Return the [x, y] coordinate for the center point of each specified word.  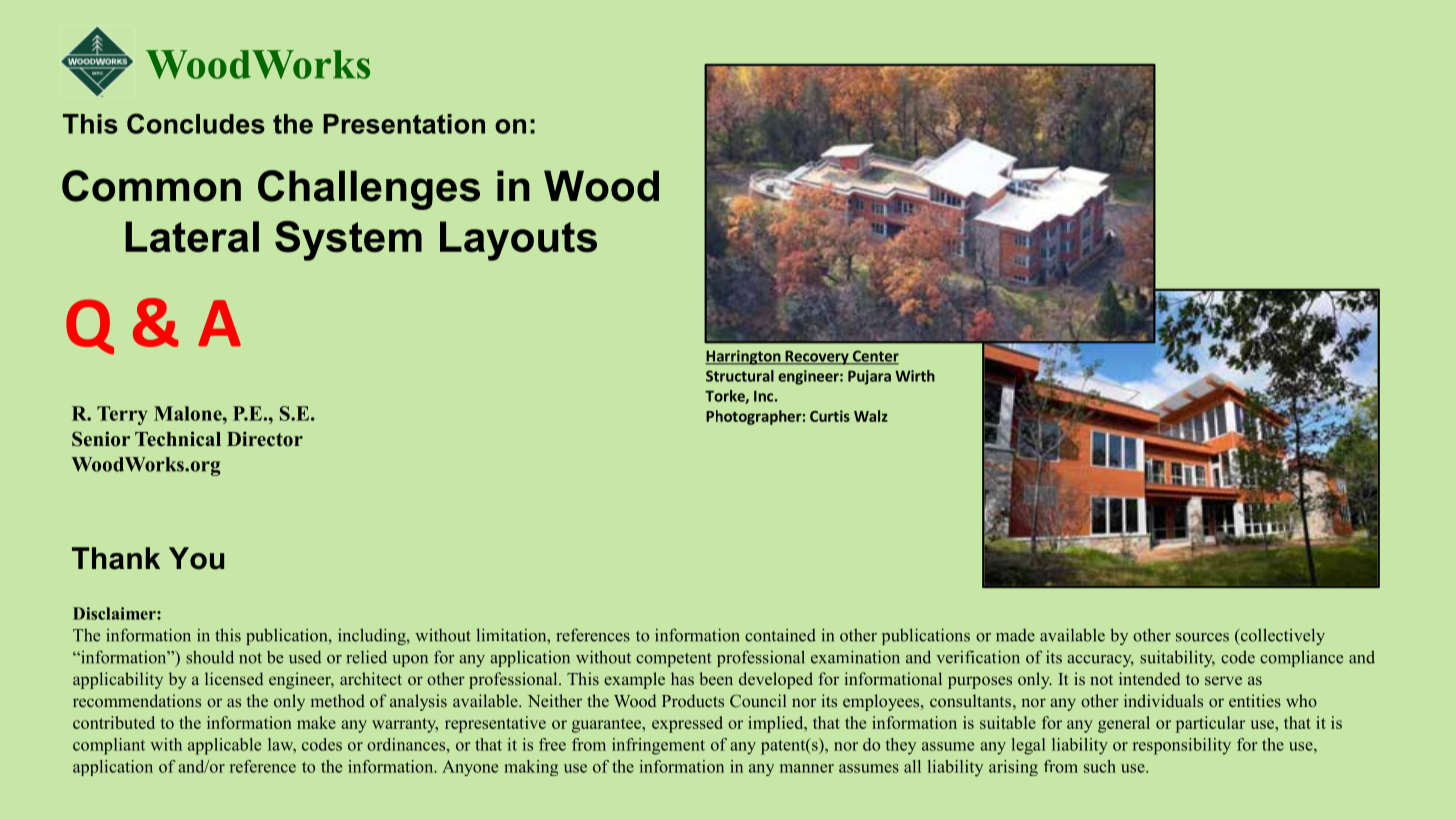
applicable [224, 746]
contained [780, 635]
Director [265, 439]
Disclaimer [115, 613]
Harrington [744, 357]
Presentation [404, 124]
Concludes [196, 123]
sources [1202, 637]
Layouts [518, 241]
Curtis [830, 416]
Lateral [192, 236]
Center [874, 357]
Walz [871, 416]
